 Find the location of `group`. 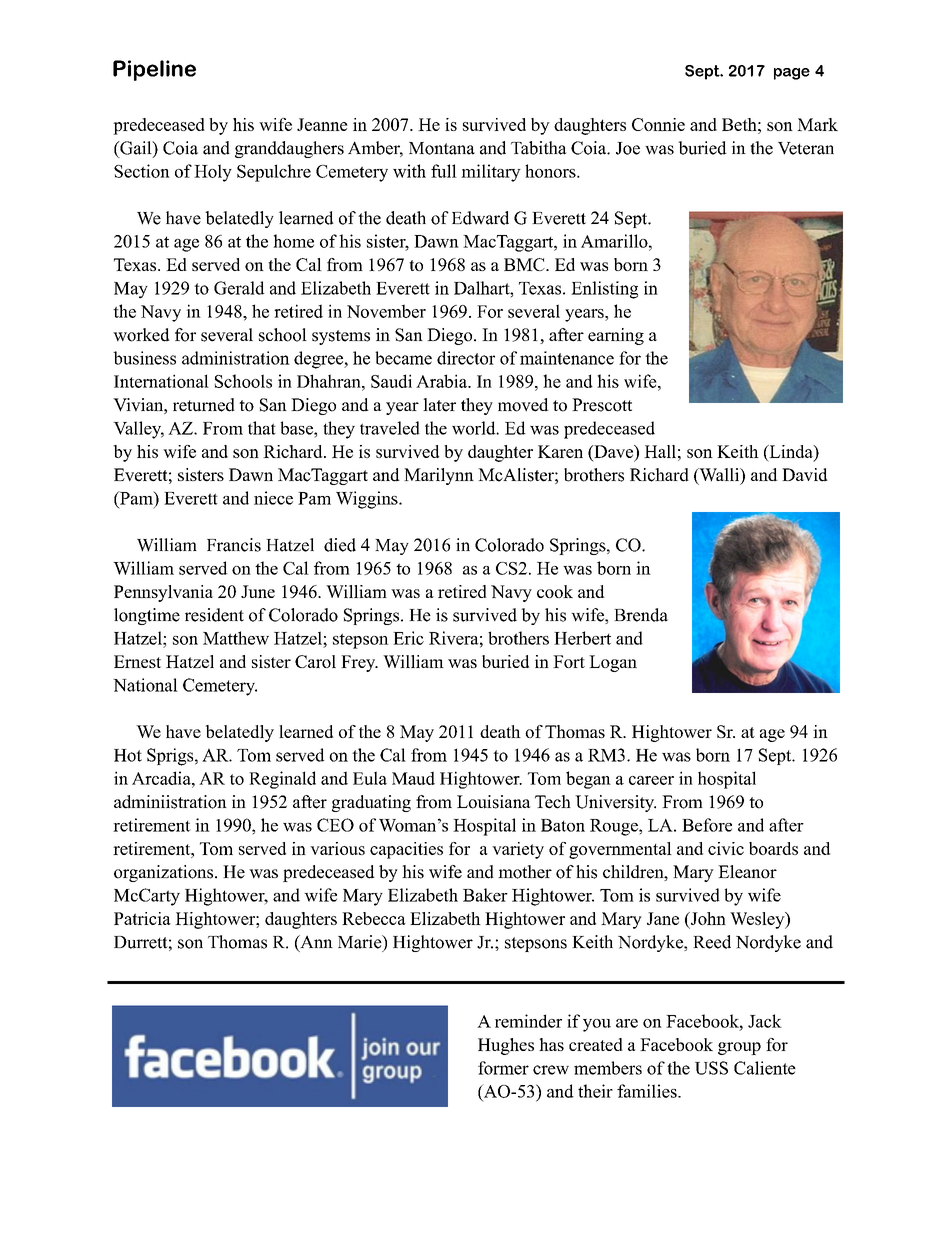

group is located at coordinates (739, 1048).
